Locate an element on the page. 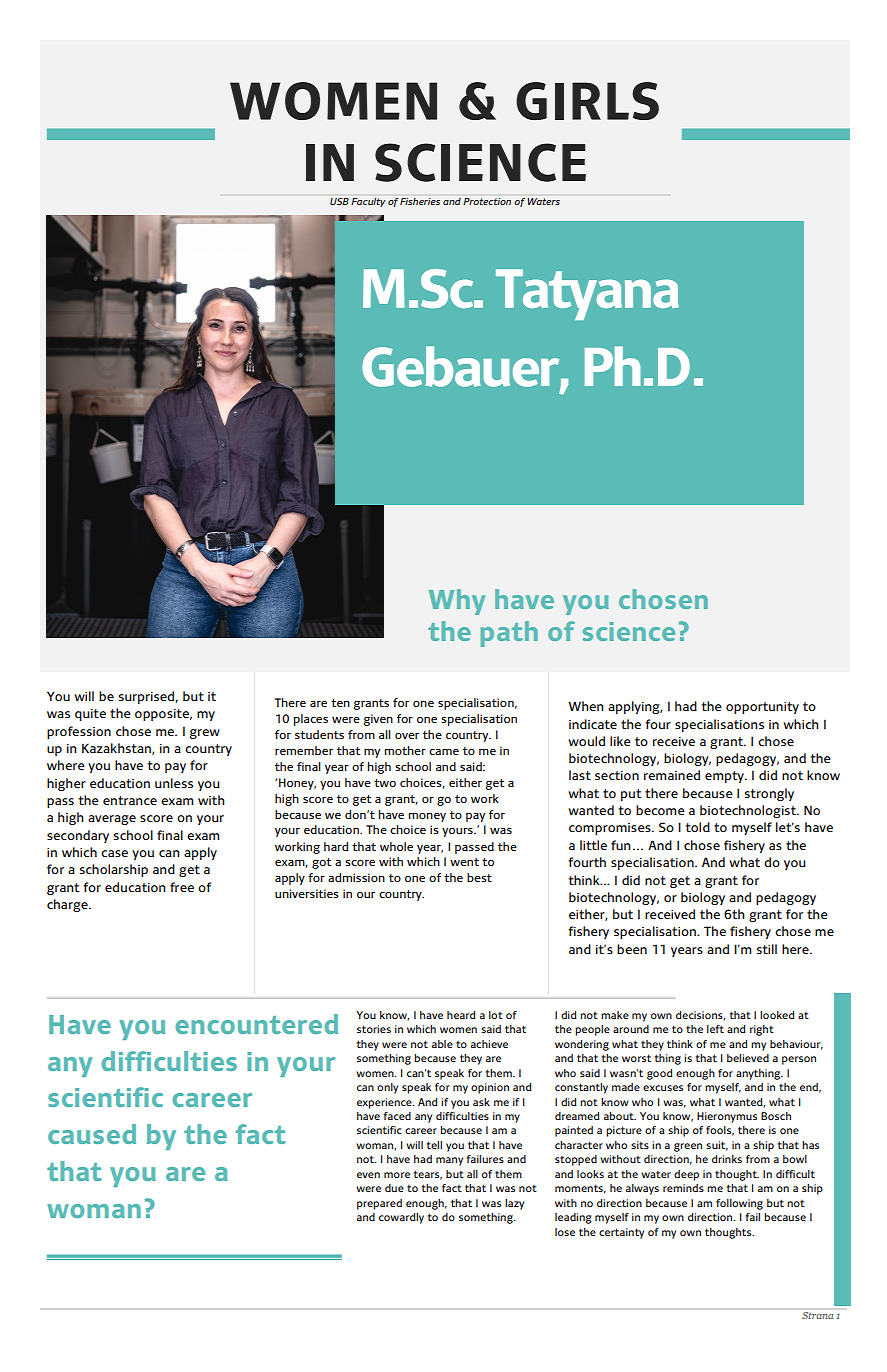 The width and height of the document is (887, 1372). Why is located at coordinates (457, 602).
